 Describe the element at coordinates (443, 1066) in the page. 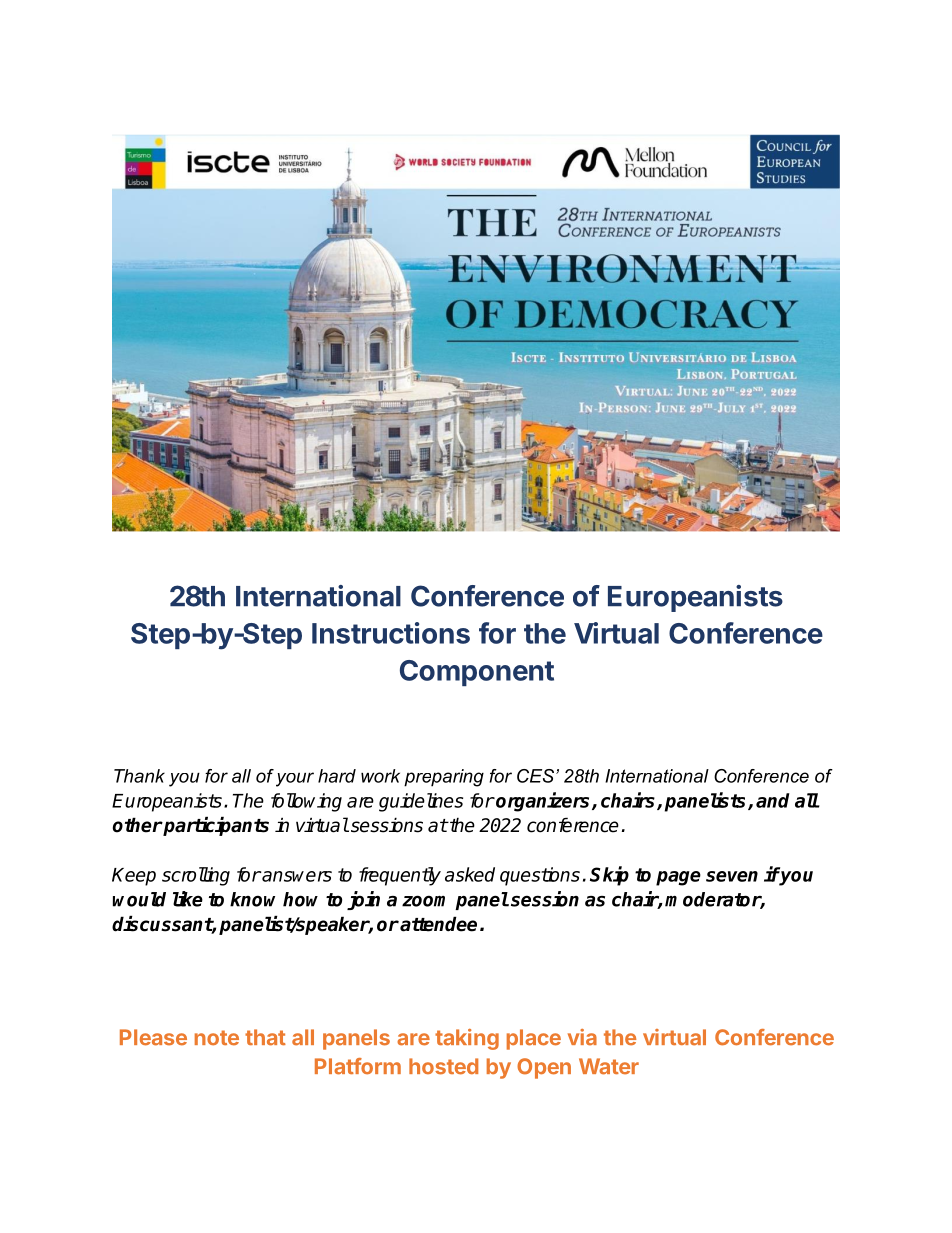

I see `hosted` at that location.
